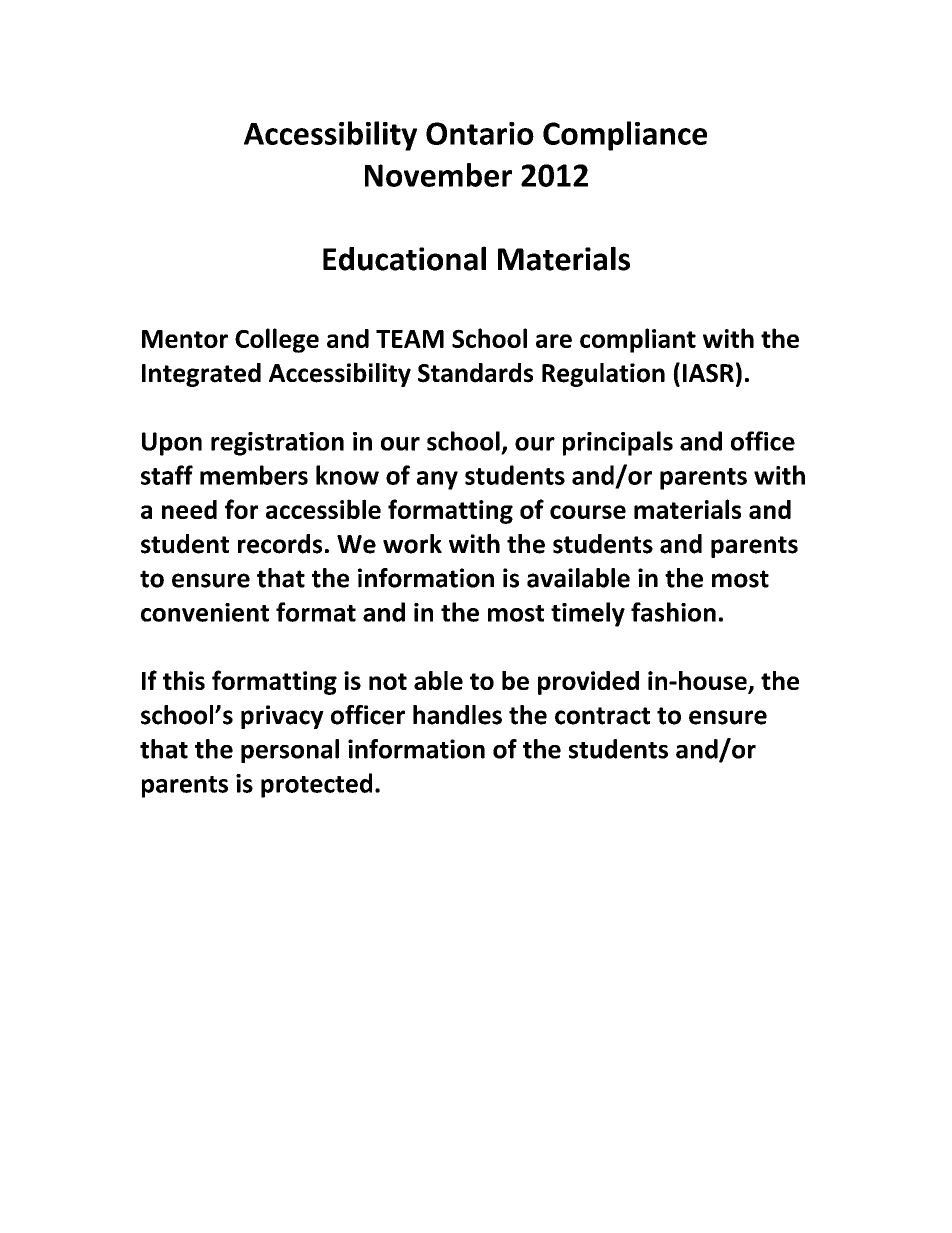 This document has height=1233, width=952. What do you see at coordinates (410, 339) in the document?
I see `TEAM` at bounding box center [410, 339].
